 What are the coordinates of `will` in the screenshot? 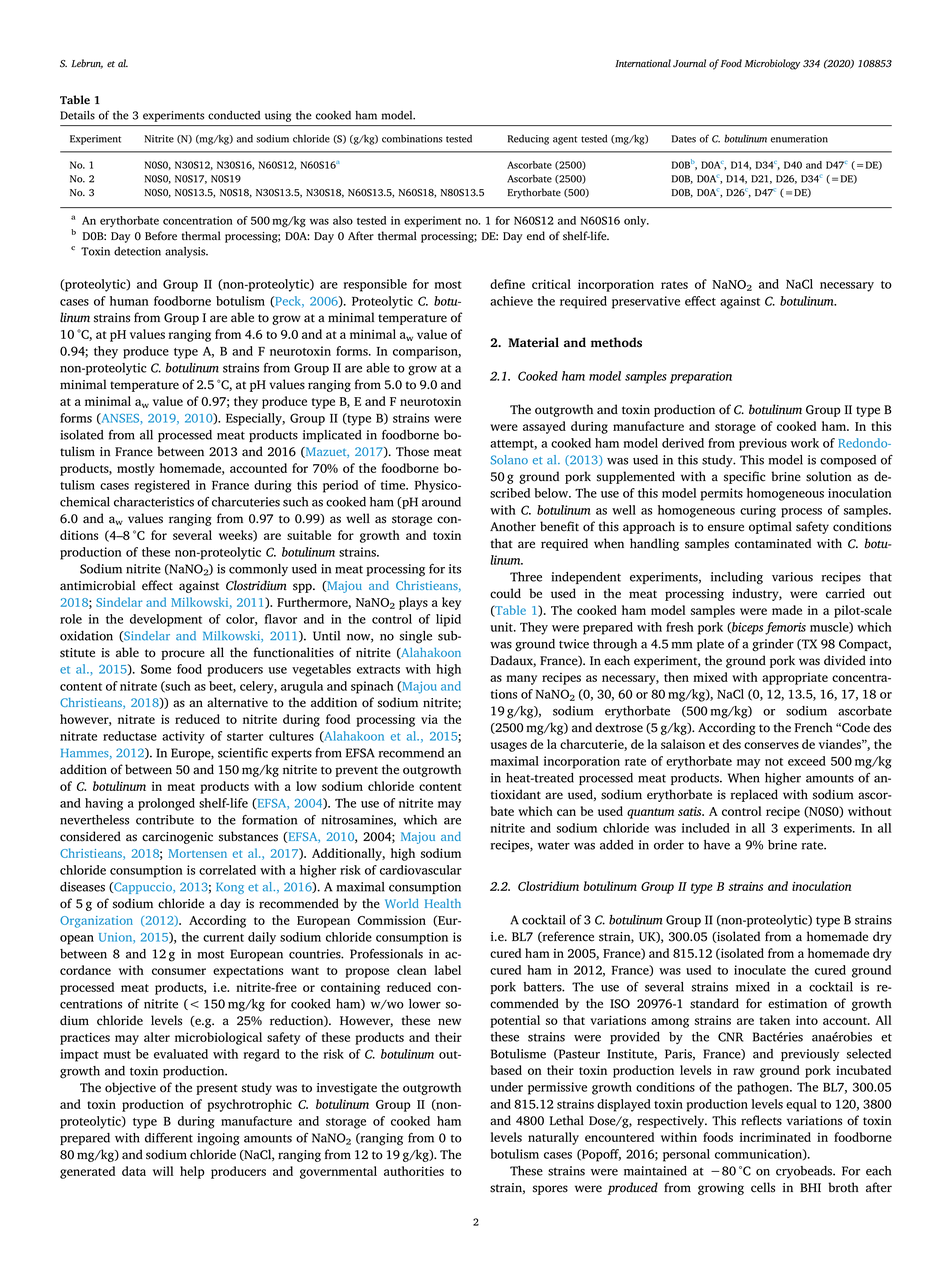 It's located at (163, 1171).
